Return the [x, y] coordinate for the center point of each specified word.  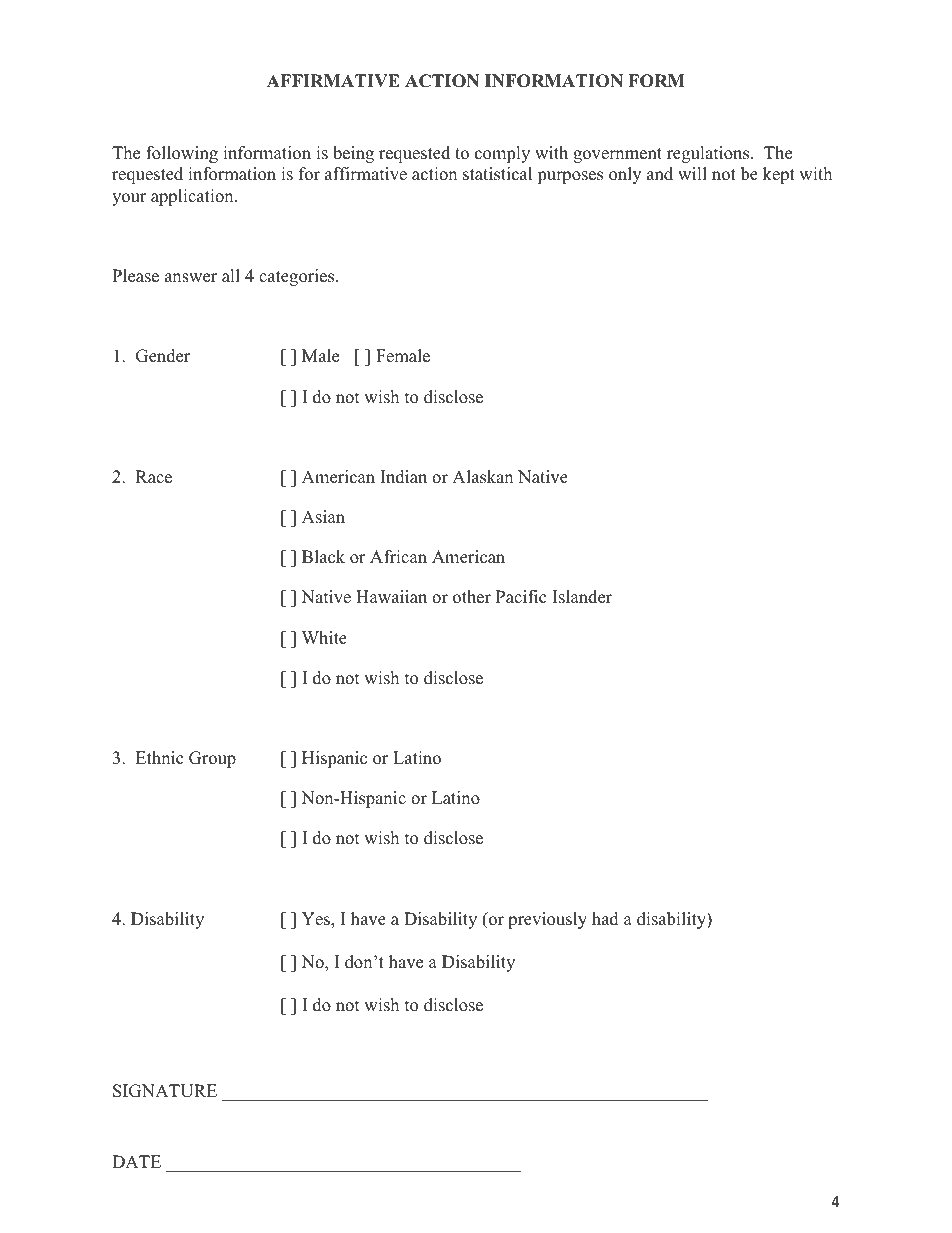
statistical [497, 174]
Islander [582, 597]
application [193, 197]
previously [547, 920]
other [472, 597]
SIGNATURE [165, 1091]
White [324, 638]
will [692, 173]
